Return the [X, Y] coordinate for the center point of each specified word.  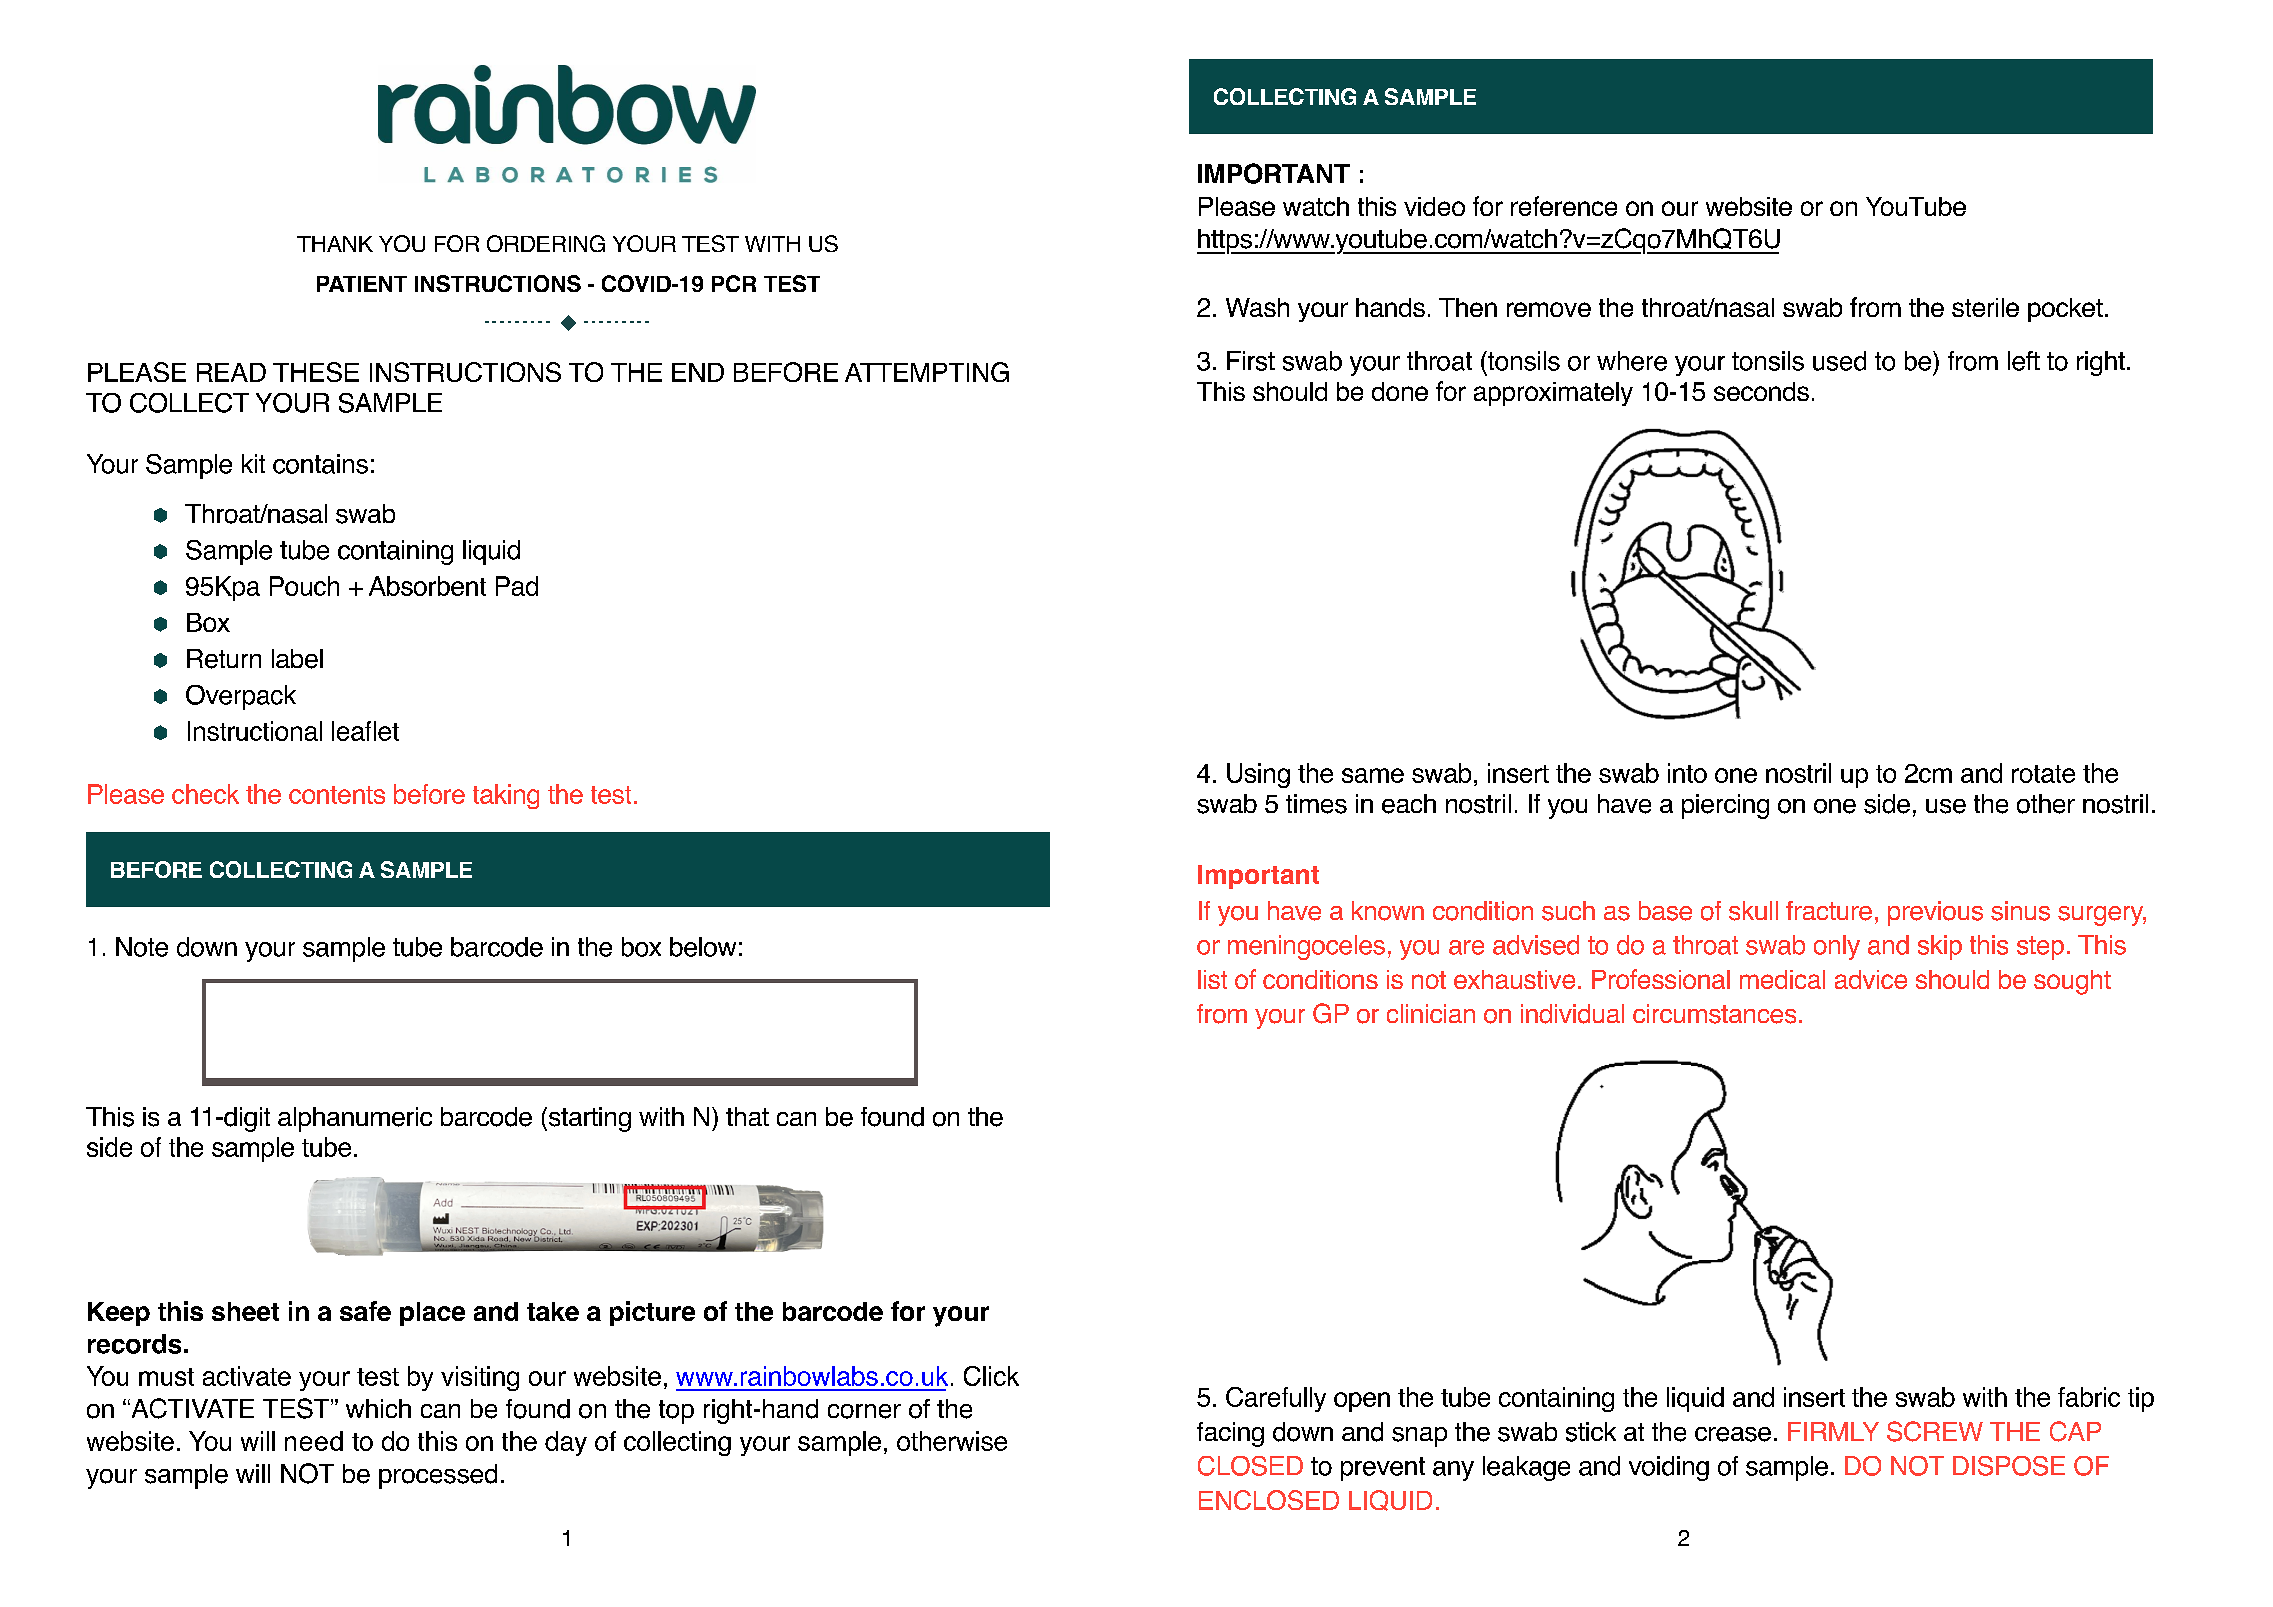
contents [337, 795]
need [314, 1441]
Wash [1257, 307]
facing [1230, 1434]
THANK [335, 244]
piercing [1725, 806]
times [1316, 804]
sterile [1985, 307]
